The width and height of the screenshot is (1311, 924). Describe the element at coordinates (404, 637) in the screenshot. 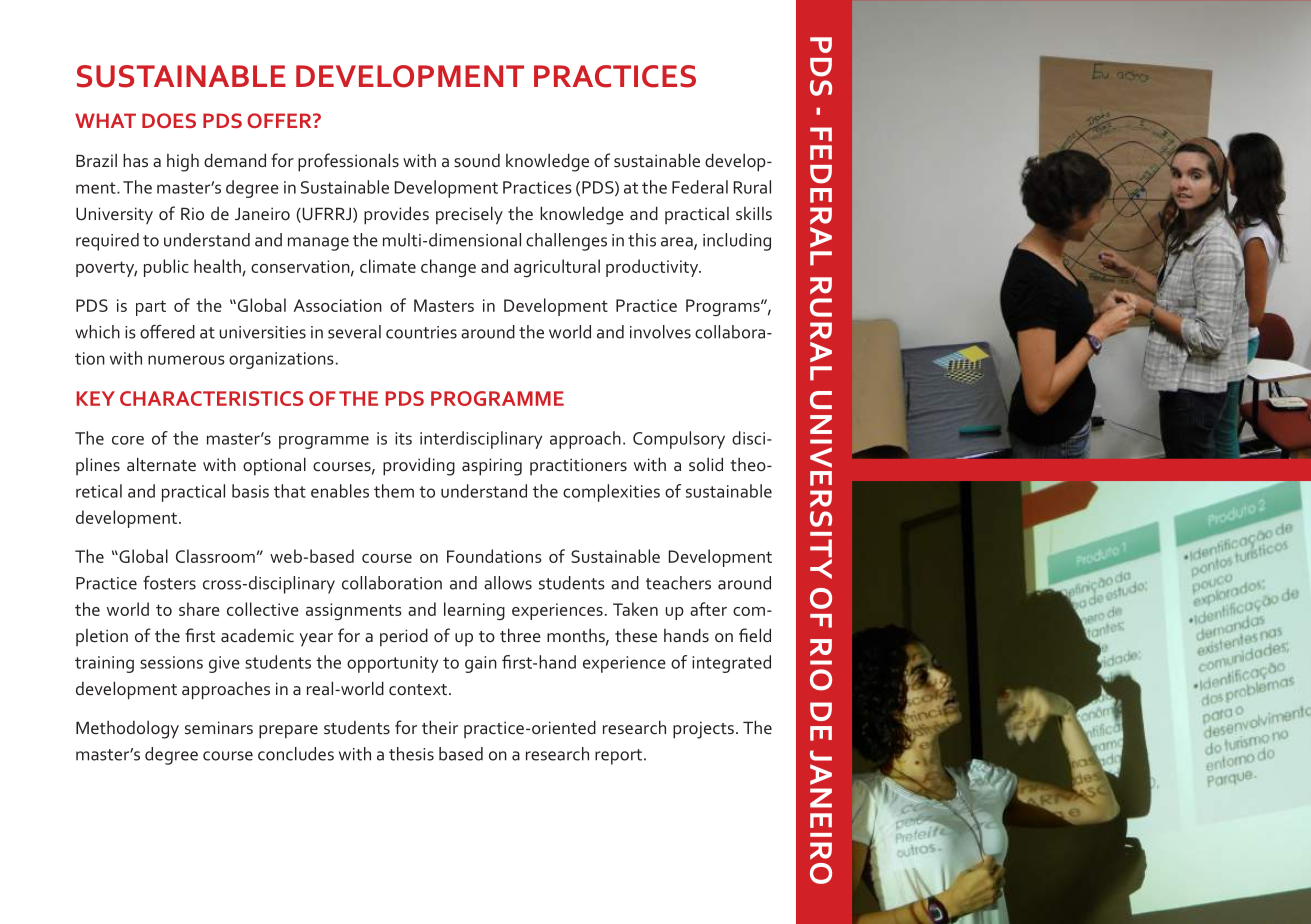

I see `period` at that location.
